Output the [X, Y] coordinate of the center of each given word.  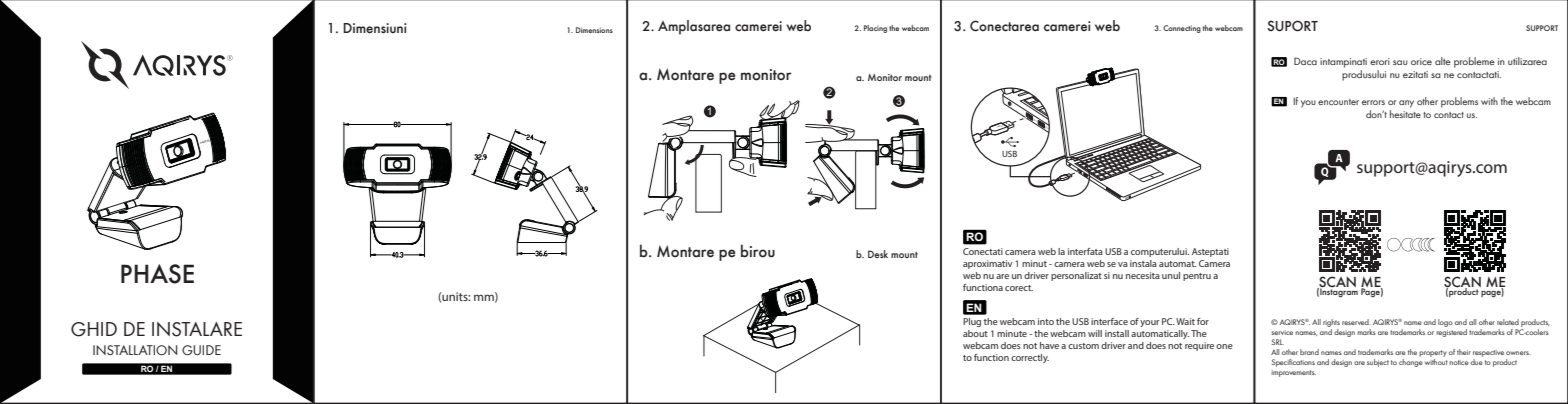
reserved [1356, 322]
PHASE [157, 274]
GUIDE [201, 350]
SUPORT [1292, 26]
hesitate [1405, 114]
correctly [1030, 358]
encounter [1338, 102]
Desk [878, 254]
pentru [1197, 277]
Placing [875, 29]
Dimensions [594, 30]
